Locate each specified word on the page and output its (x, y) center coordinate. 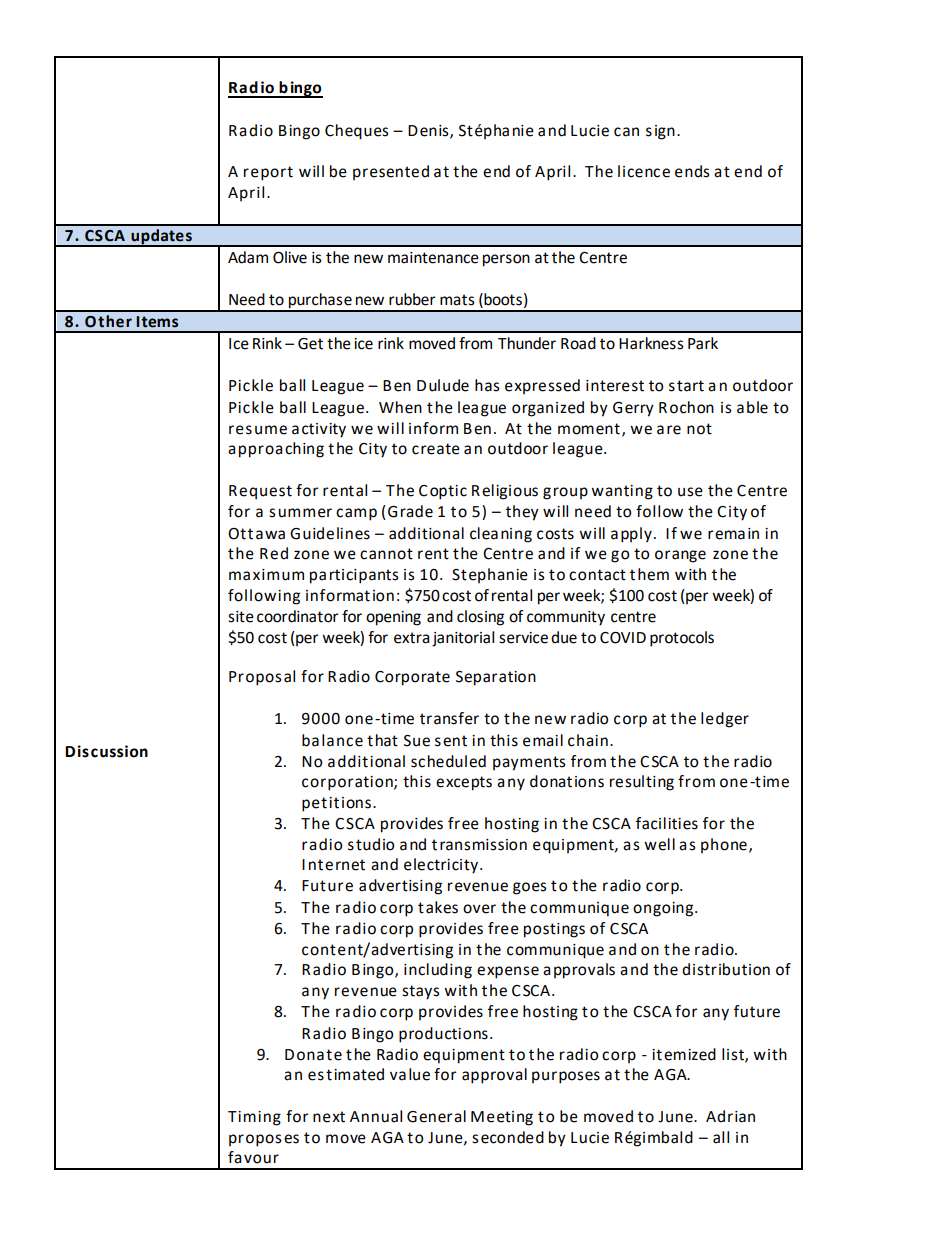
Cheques (357, 132)
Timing (254, 1118)
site (241, 617)
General (436, 1116)
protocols (682, 639)
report (268, 173)
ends (692, 171)
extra (411, 638)
